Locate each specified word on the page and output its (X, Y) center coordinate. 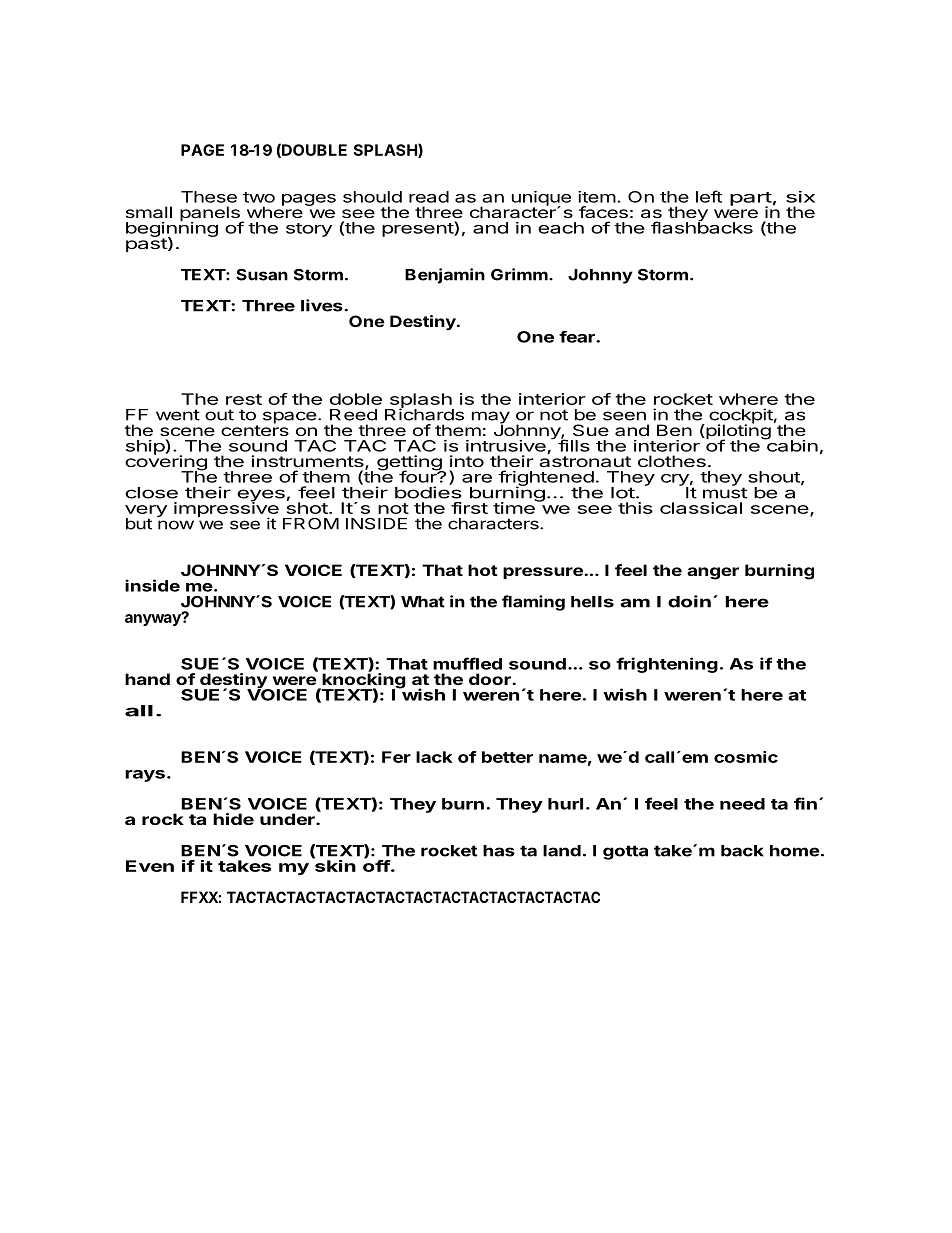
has (499, 851)
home (795, 851)
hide (233, 819)
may (491, 418)
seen (624, 416)
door (491, 679)
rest (244, 399)
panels (211, 215)
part (751, 200)
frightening (667, 665)
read (429, 197)
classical (701, 508)
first (469, 508)
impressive (226, 509)
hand (147, 679)
